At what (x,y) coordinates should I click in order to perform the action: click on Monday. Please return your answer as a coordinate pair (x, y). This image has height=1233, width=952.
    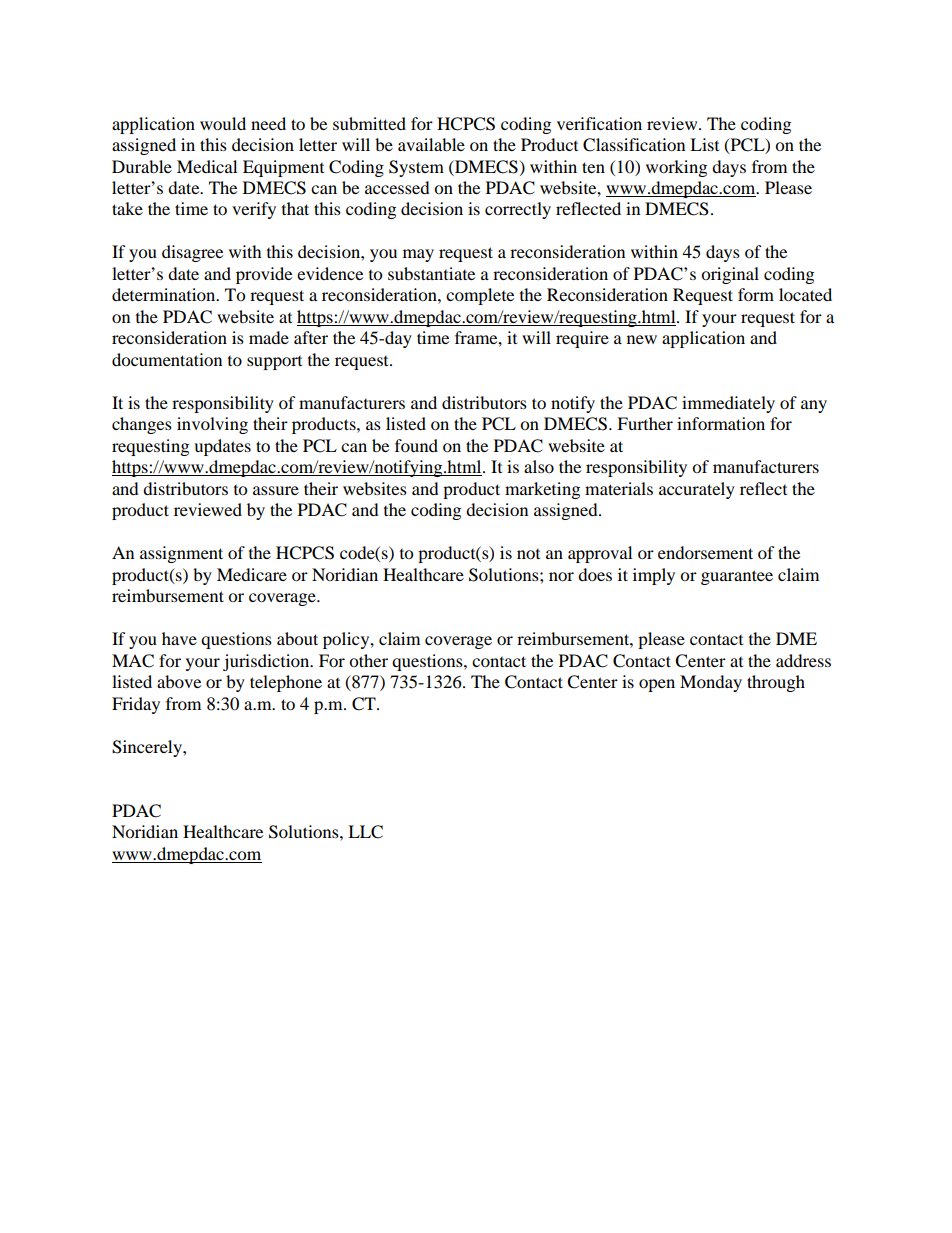
    Looking at the image, I should click on (711, 683).
